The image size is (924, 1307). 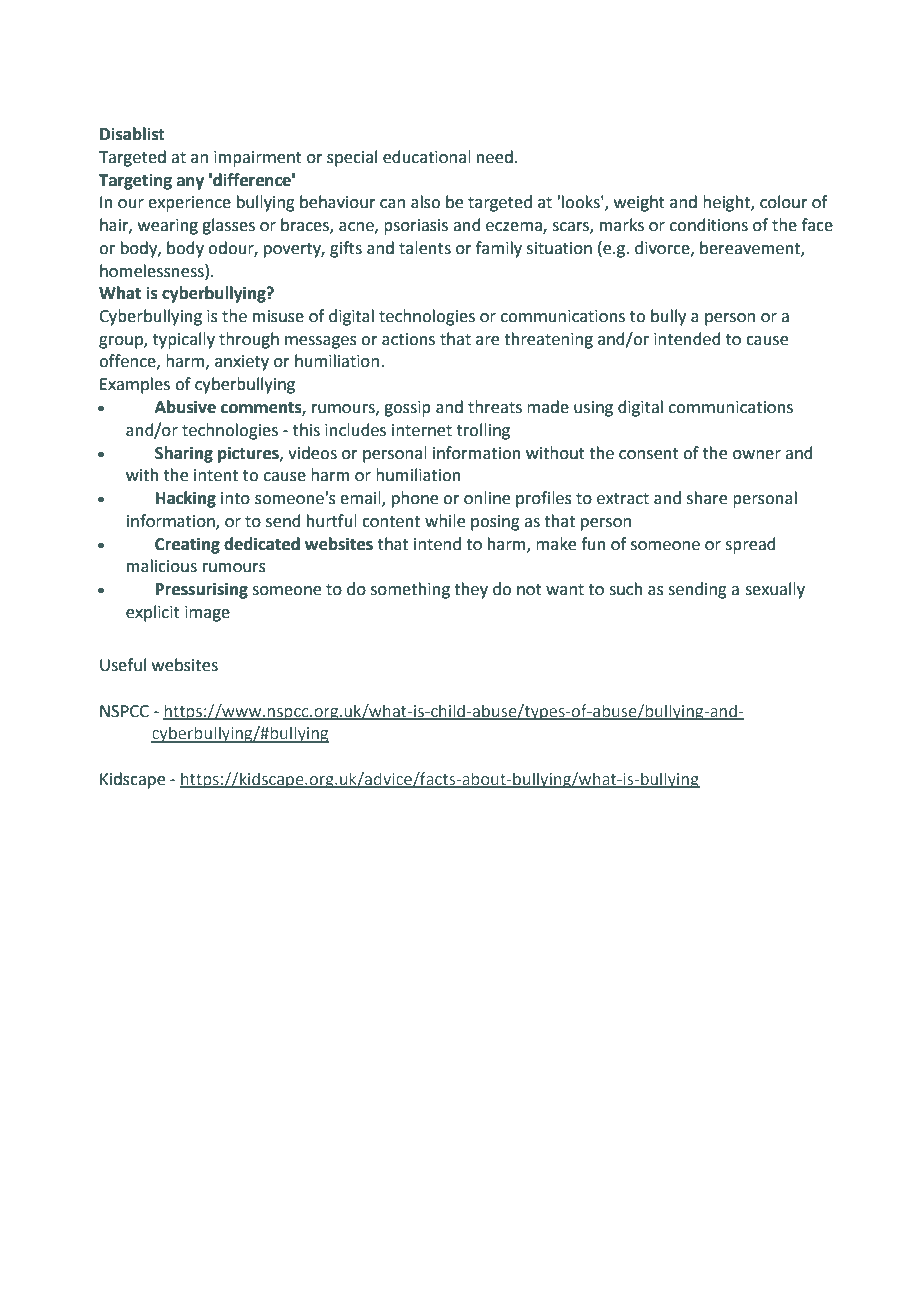 What do you see at coordinates (123, 665) in the image?
I see `Useful` at bounding box center [123, 665].
